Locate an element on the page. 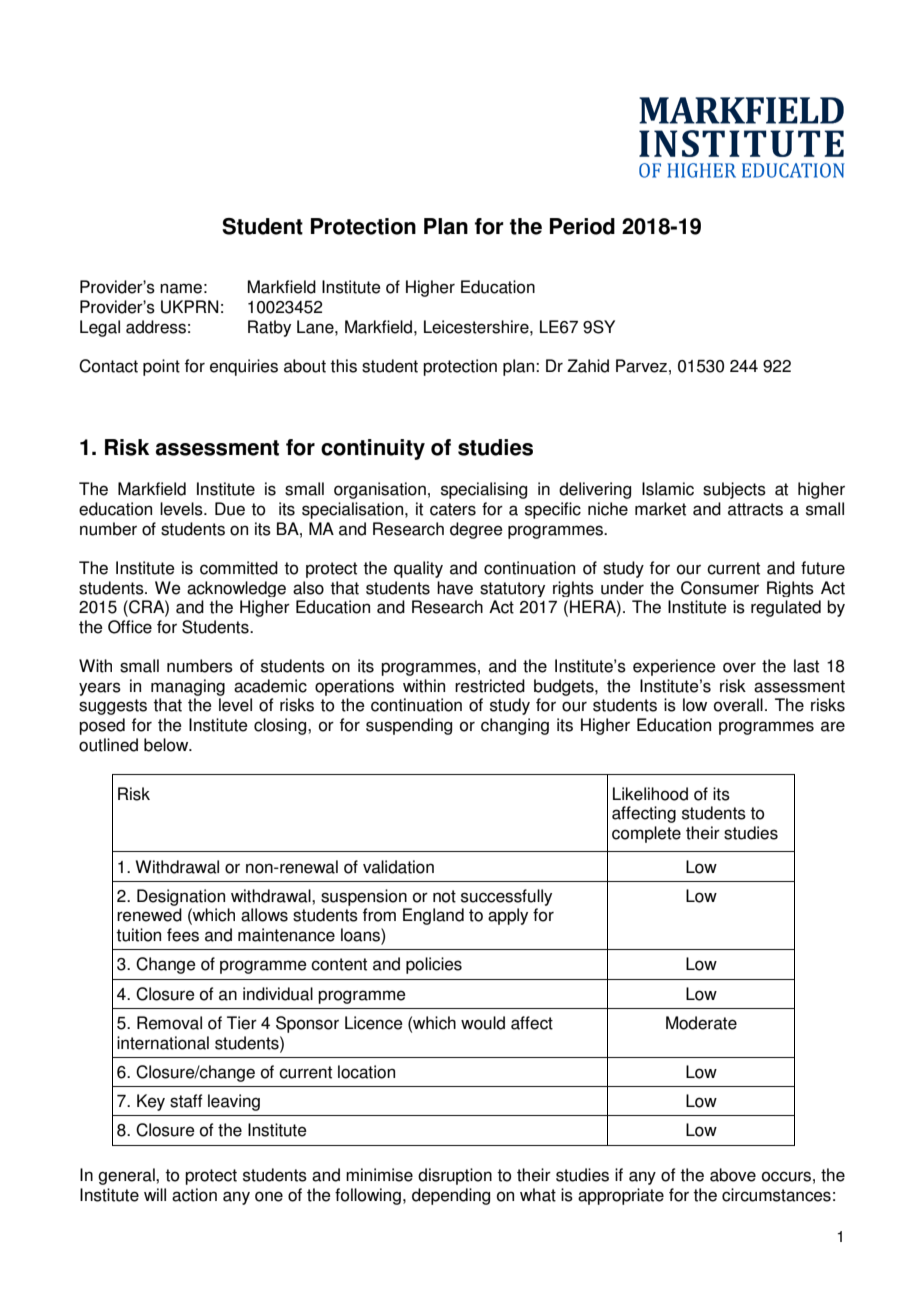  Zahid is located at coordinates (588, 366).
